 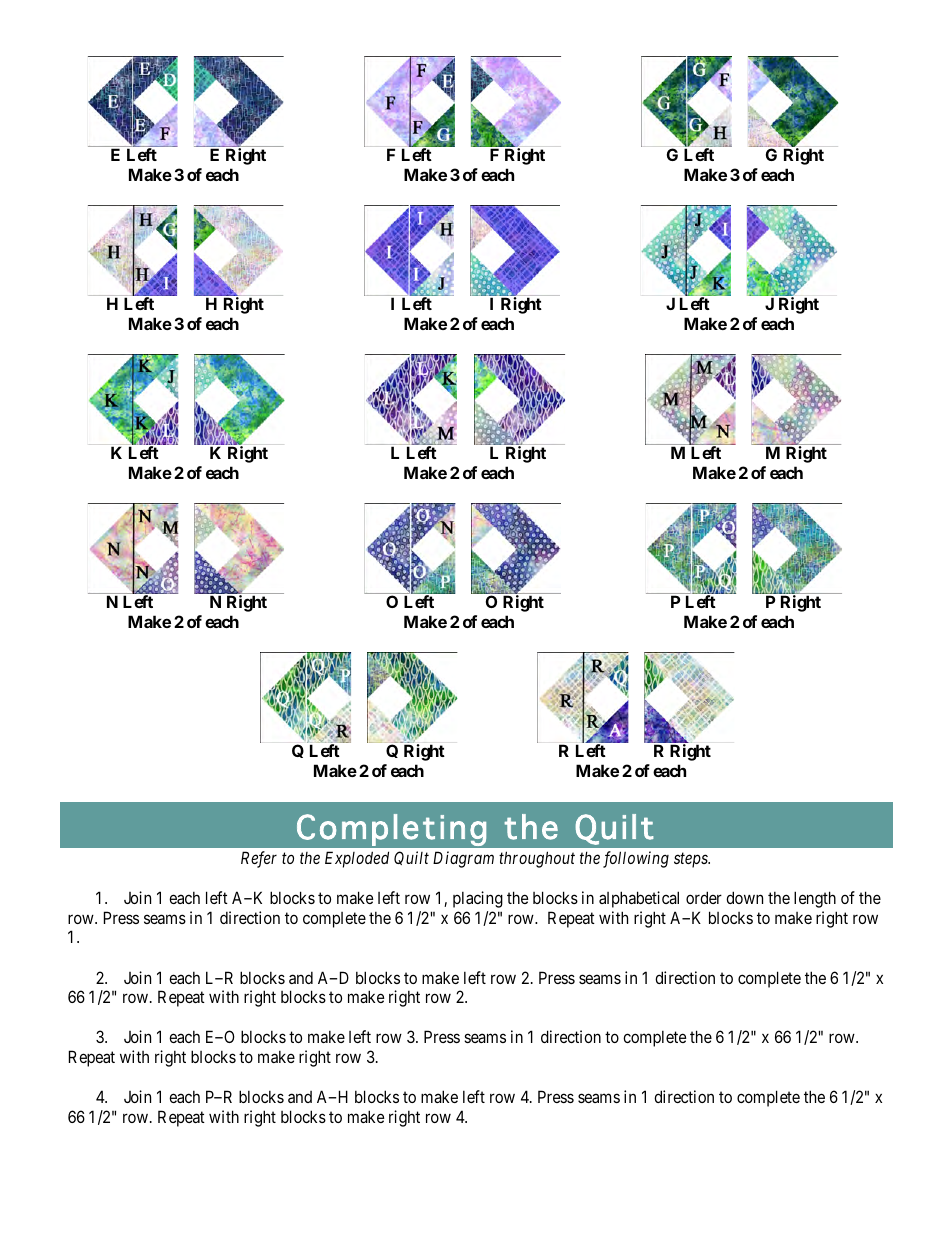 I want to click on alphabetical, so click(x=639, y=899).
